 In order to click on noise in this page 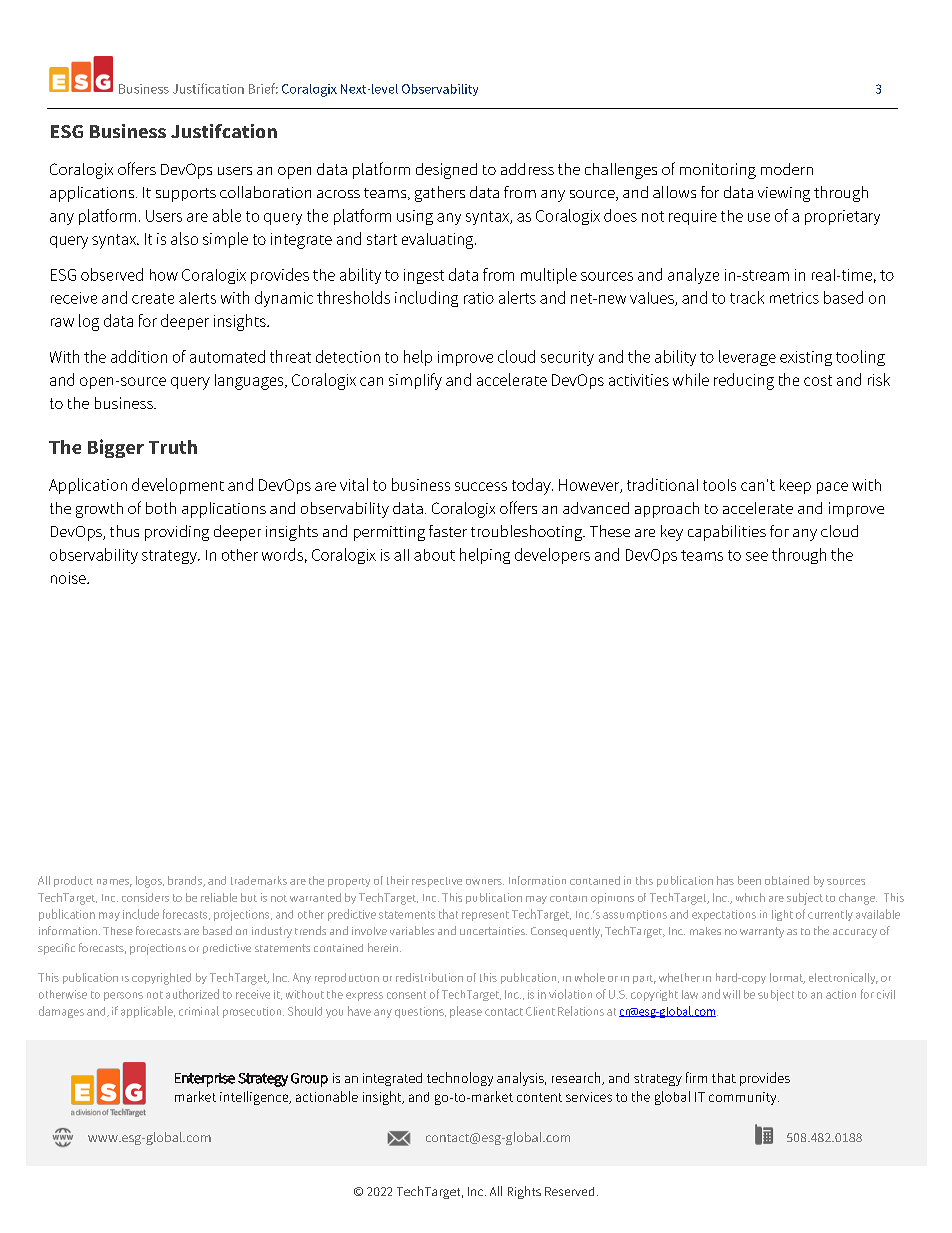, I will do `click(69, 578)`.
